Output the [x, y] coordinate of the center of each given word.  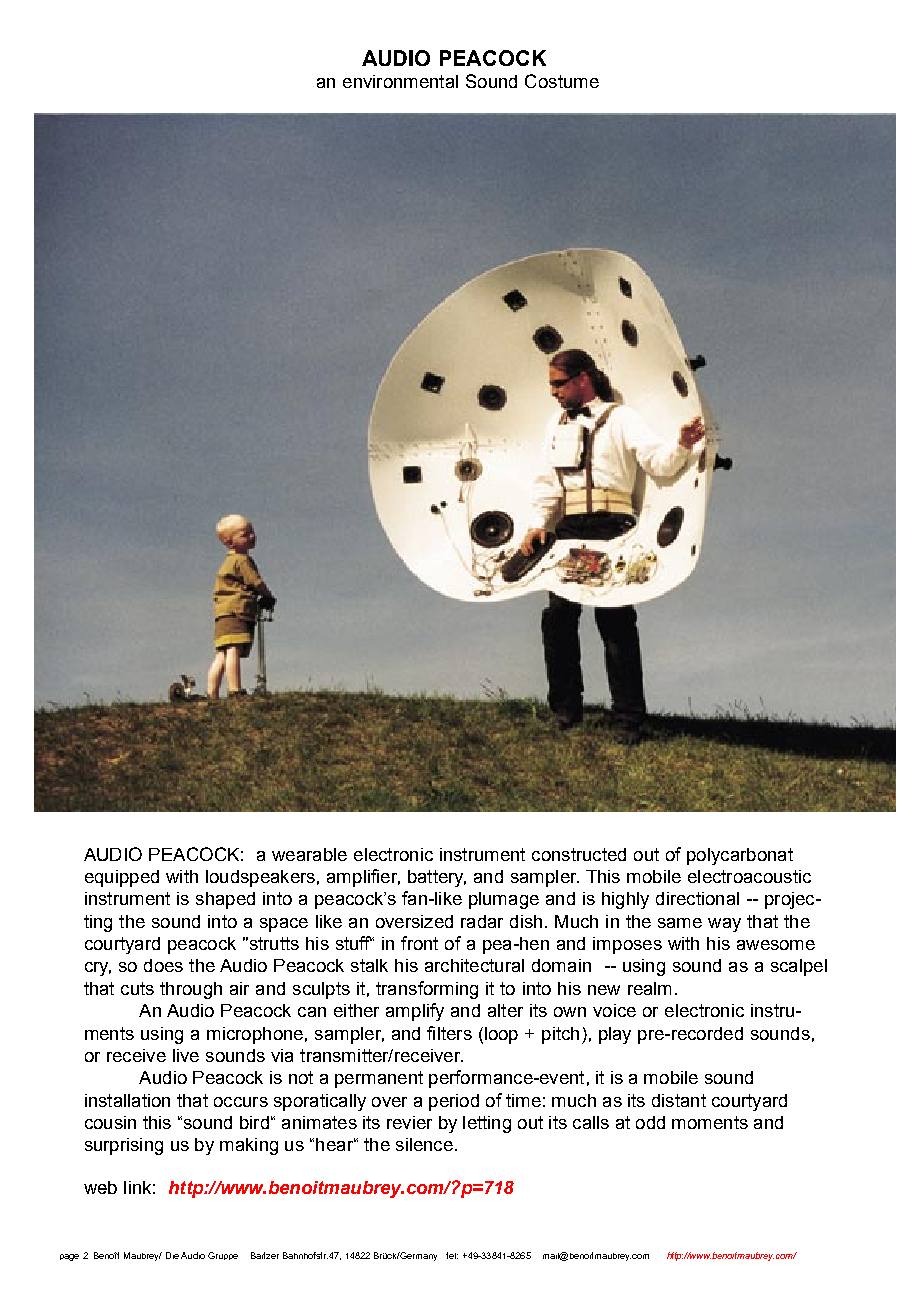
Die [172, 1255]
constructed [579, 854]
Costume [562, 81]
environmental [400, 81]
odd [650, 1122]
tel [452, 1255]
